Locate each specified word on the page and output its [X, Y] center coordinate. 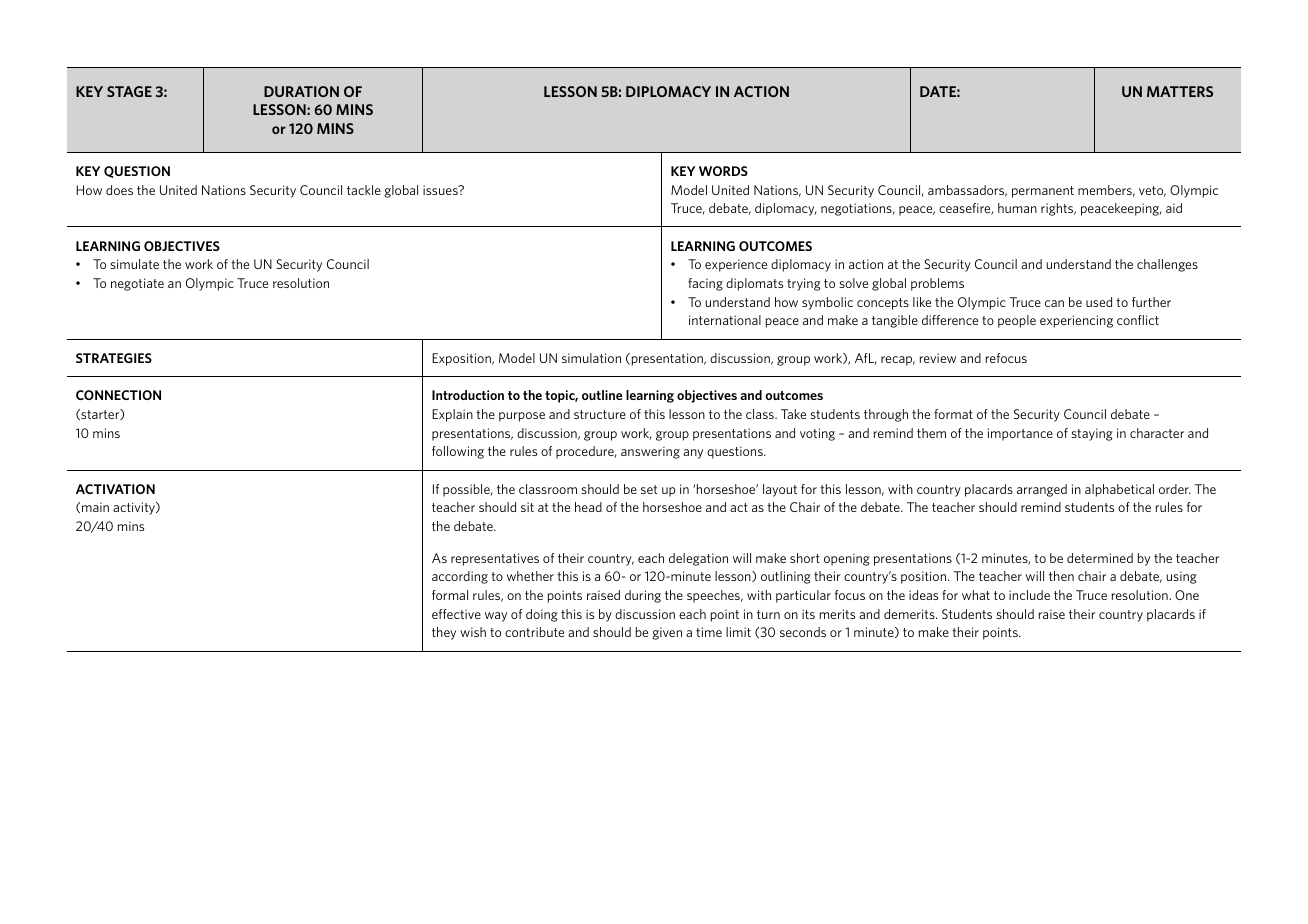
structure [600, 414]
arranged [1042, 490]
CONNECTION [118, 395]
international [725, 320]
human [1017, 208]
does [119, 190]
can [1054, 303]
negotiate [137, 284]
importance [1020, 434]
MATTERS [1180, 91]
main [95, 507]
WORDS [723, 171]
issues [441, 190]
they [444, 633]
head [588, 507]
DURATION [301, 91]
